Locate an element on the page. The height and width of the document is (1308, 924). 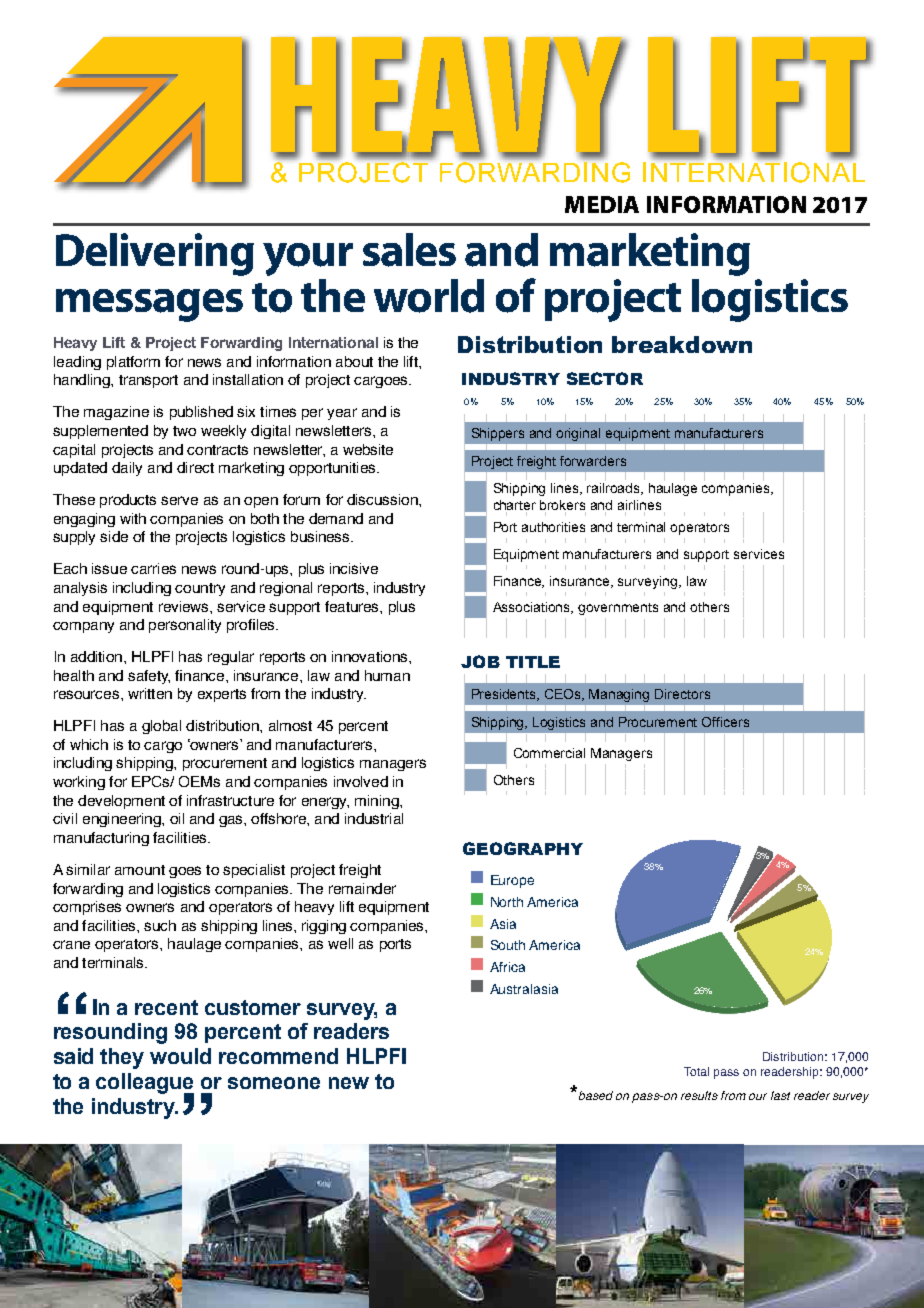
sales is located at coordinates (409, 250).
